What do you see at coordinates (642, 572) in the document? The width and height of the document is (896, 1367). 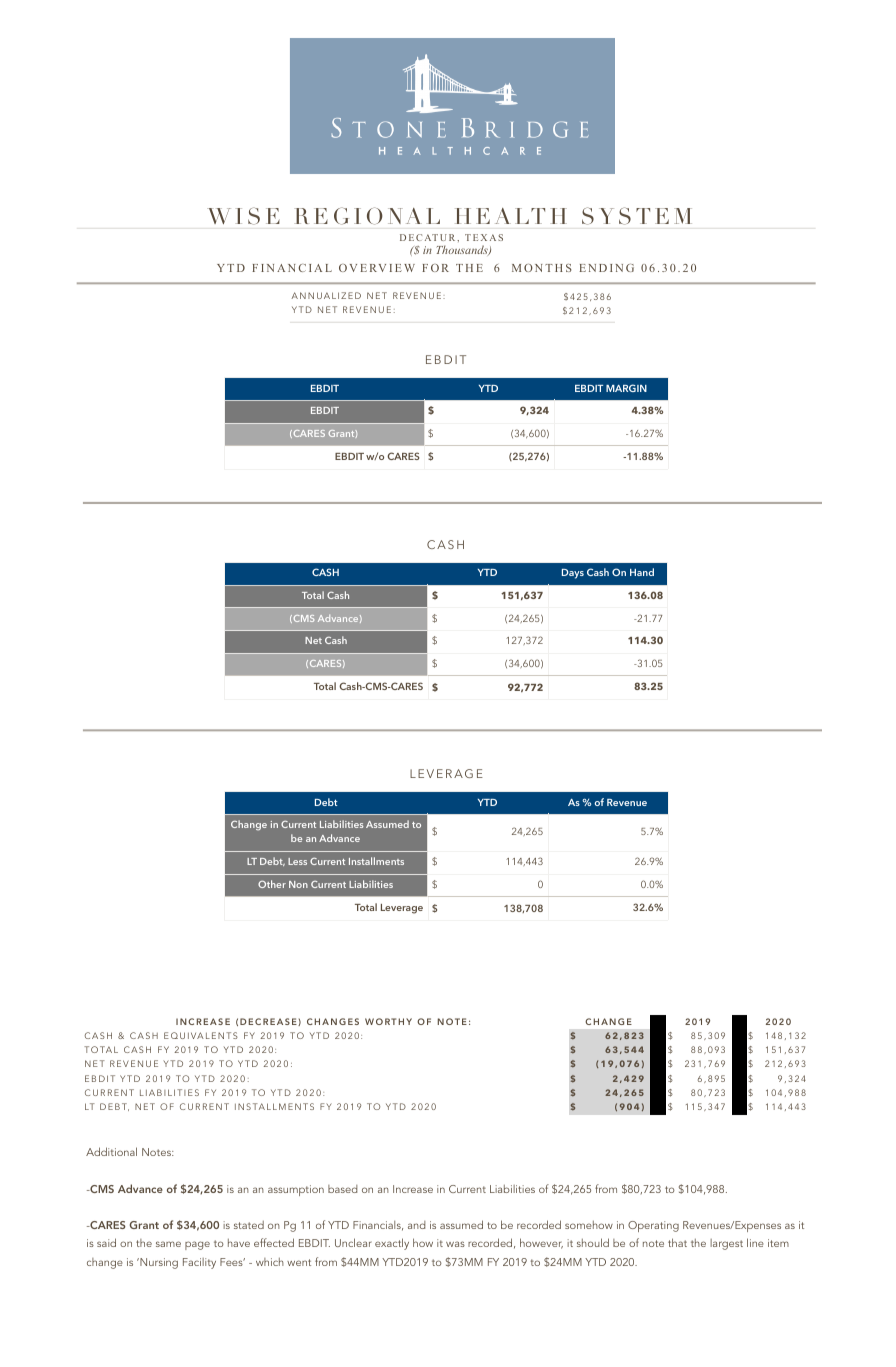 I see `Hand` at bounding box center [642, 572].
